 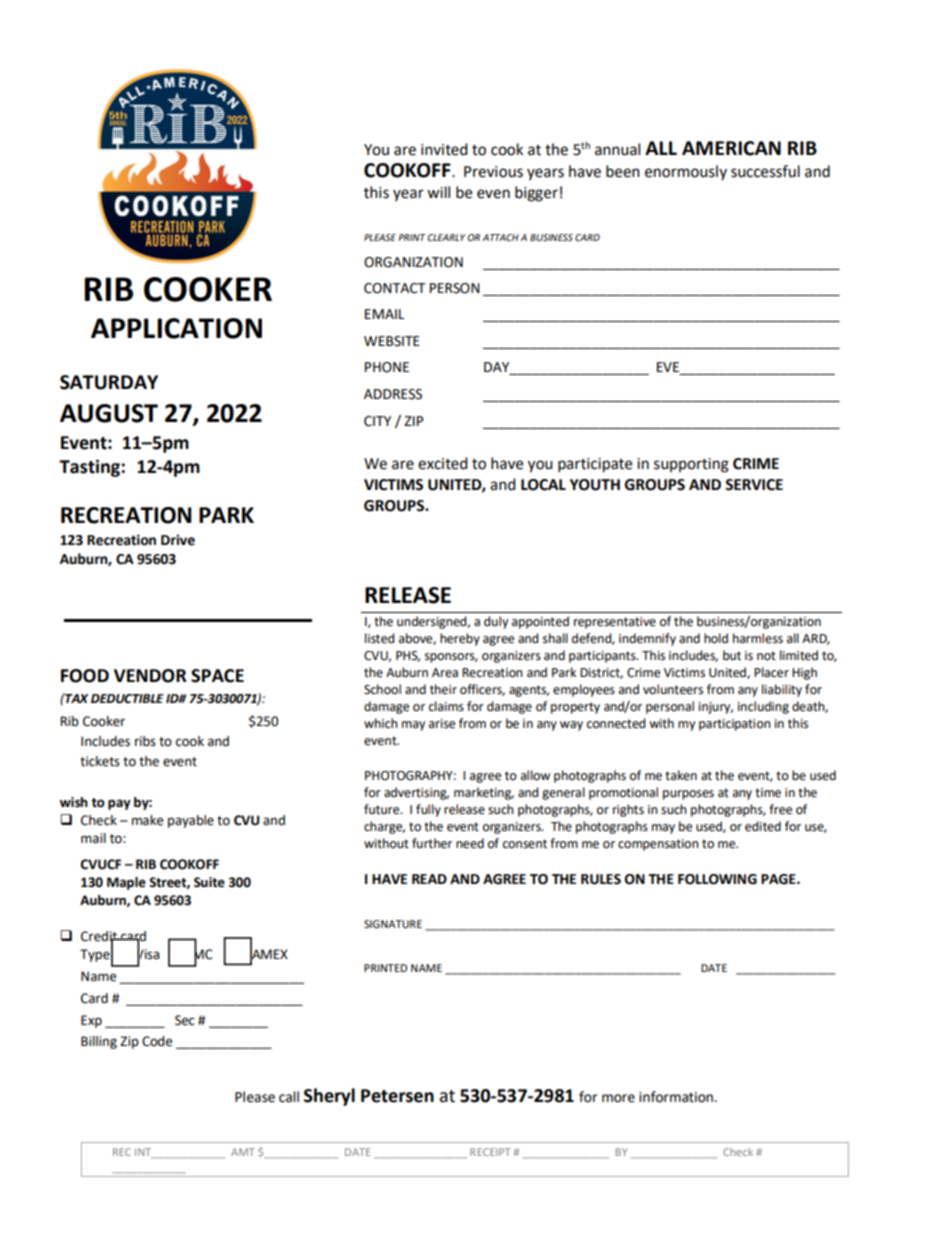 What do you see at coordinates (732, 655) in the image?
I see `but` at bounding box center [732, 655].
